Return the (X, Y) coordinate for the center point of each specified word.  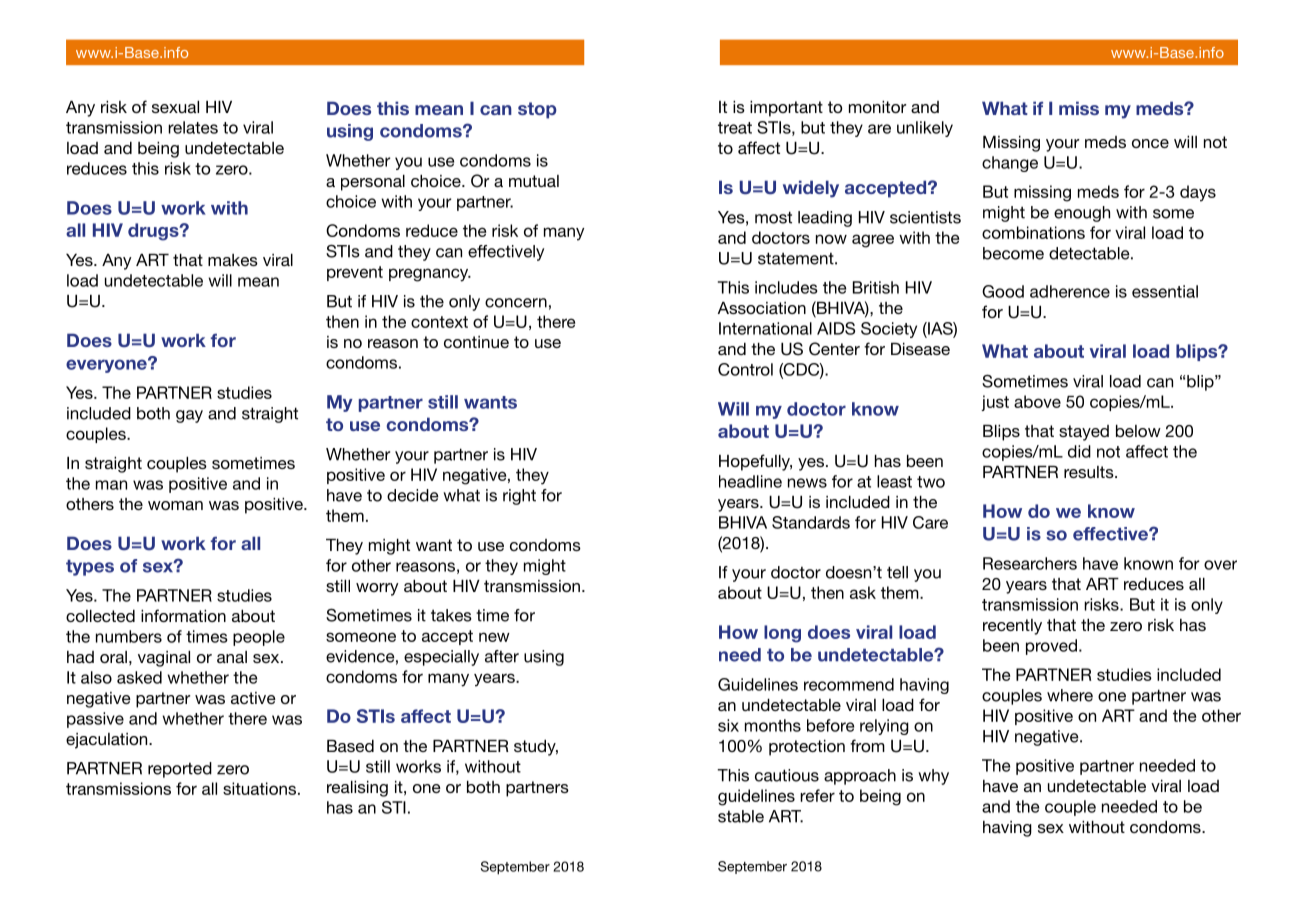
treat (735, 128)
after (502, 656)
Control (745, 369)
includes (786, 287)
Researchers (1030, 563)
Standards (811, 522)
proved (1051, 647)
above (1037, 401)
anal (232, 657)
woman (175, 505)
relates (193, 127)
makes (233, 260)
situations (259, 788)
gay (189, 416)
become (1013, 253)
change (1010, 164)
